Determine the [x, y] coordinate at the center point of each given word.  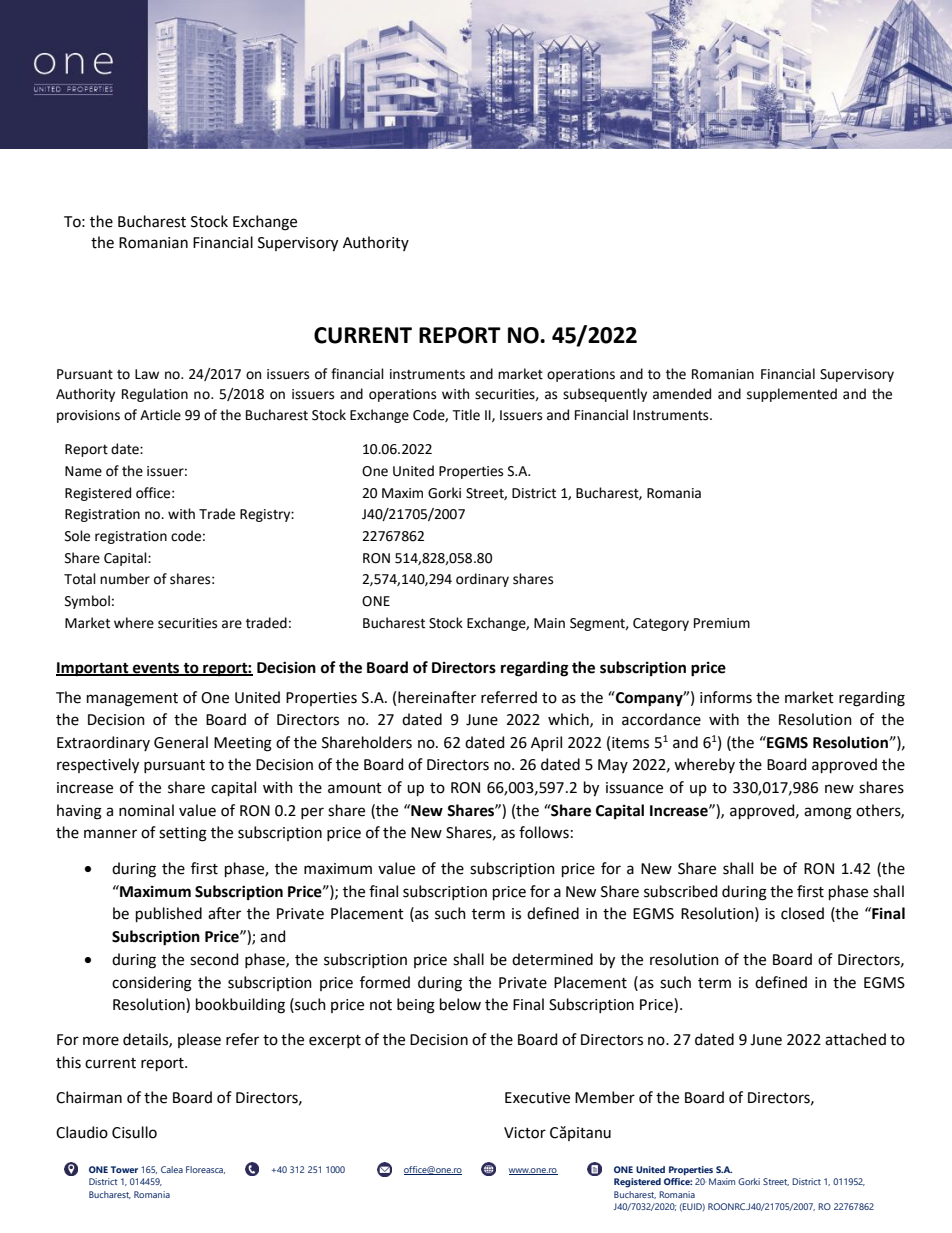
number [125, 579]
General [181, 742]
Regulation [155, 395]
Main [549, 623]
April [546, 743]
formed [385, 982]
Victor [525, 1133]
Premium [722, 623]
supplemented [792, 395]
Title [466, 415]
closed [802, 913]
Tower [124, 1169]
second [214, 959]
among [828, 813]
